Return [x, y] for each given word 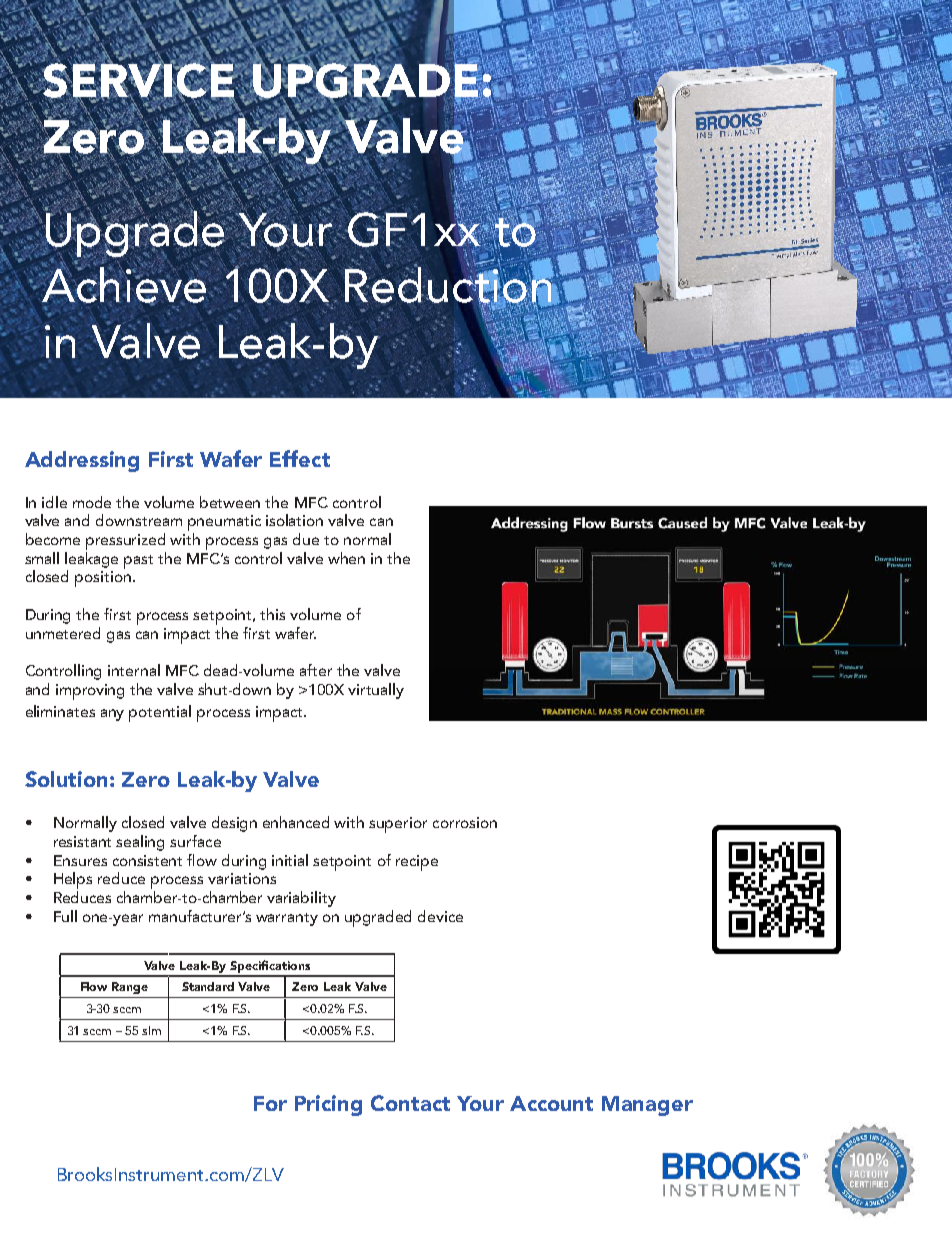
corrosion [465, 822]
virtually [376, 691]
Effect [300, 458]
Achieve [123, 284]
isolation [294, 520]
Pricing [328, 1105]
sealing [140, 843]
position [103, 579]
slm [151, 1030]
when [346, 558]
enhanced [296, 822]
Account [551, 1103]
